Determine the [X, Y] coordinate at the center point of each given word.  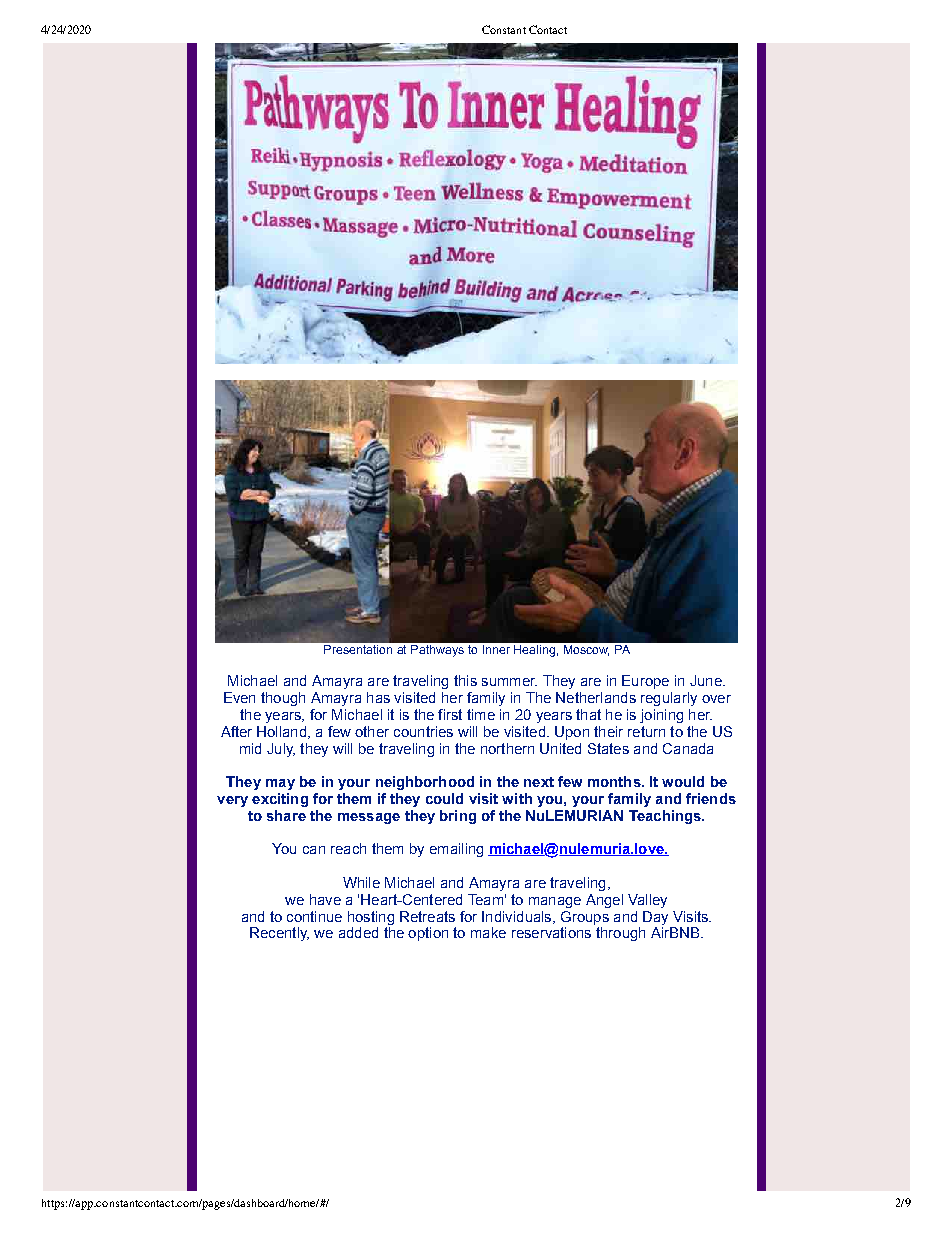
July [281, 750]
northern [507, 748]
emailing [456, 850]
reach [348, 848]
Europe [645, 682]
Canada [688, 748]
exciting [280, 800]
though [283, 699]
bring [458, 817]
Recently [279, 934]
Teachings [666, 817]
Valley [647, 901]
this [465, 680]
